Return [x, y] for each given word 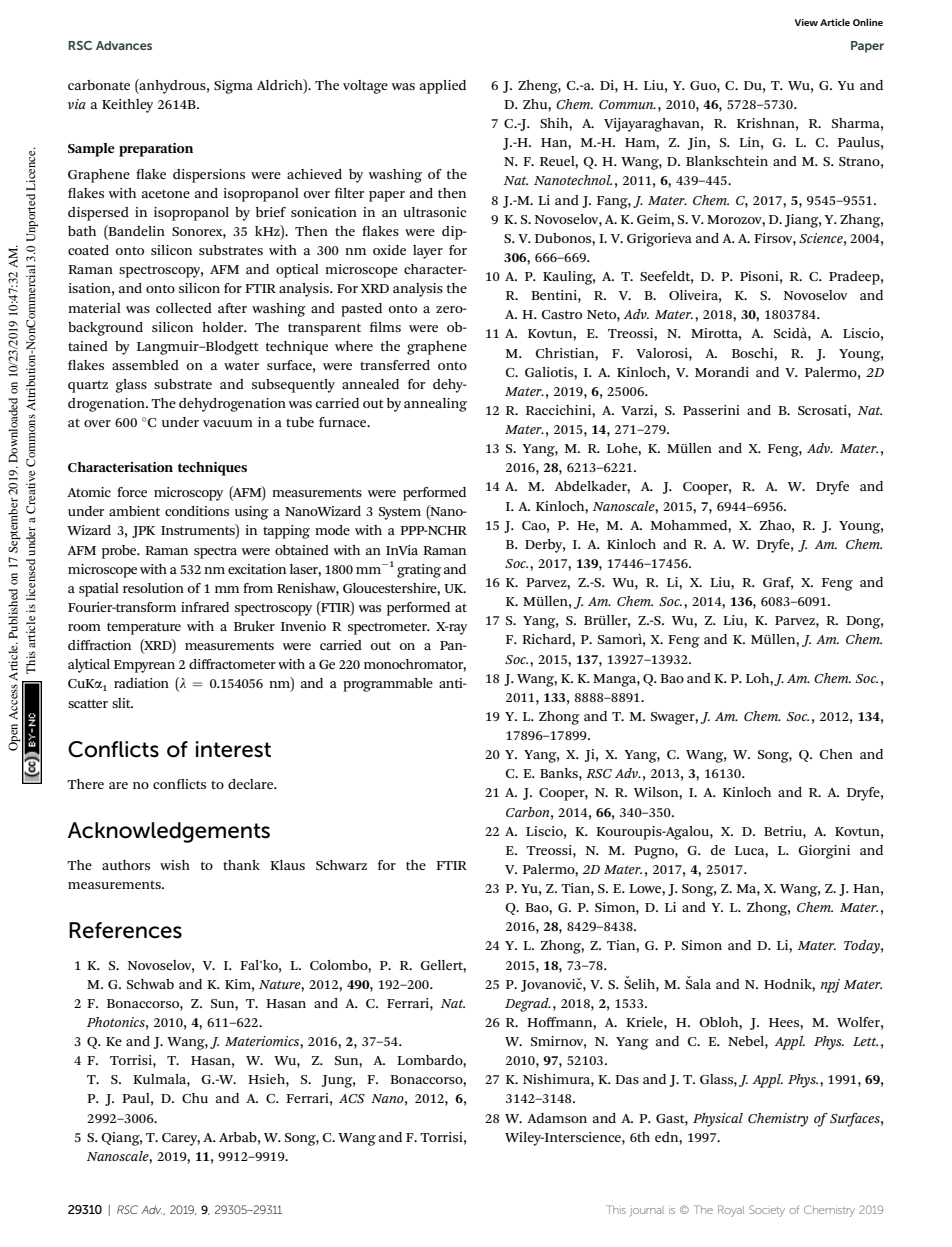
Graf [778, 583]
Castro [562, 314]
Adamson [557, 1118]
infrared [205, 607]
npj [830, 986]
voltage [365, 87]
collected [184, 308]
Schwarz [341, 865]
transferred [395, 365]
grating [419, 571]
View [806, 22]
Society [767, 1211]
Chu [195, 1098]
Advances [124, 45]
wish [175, 865]
